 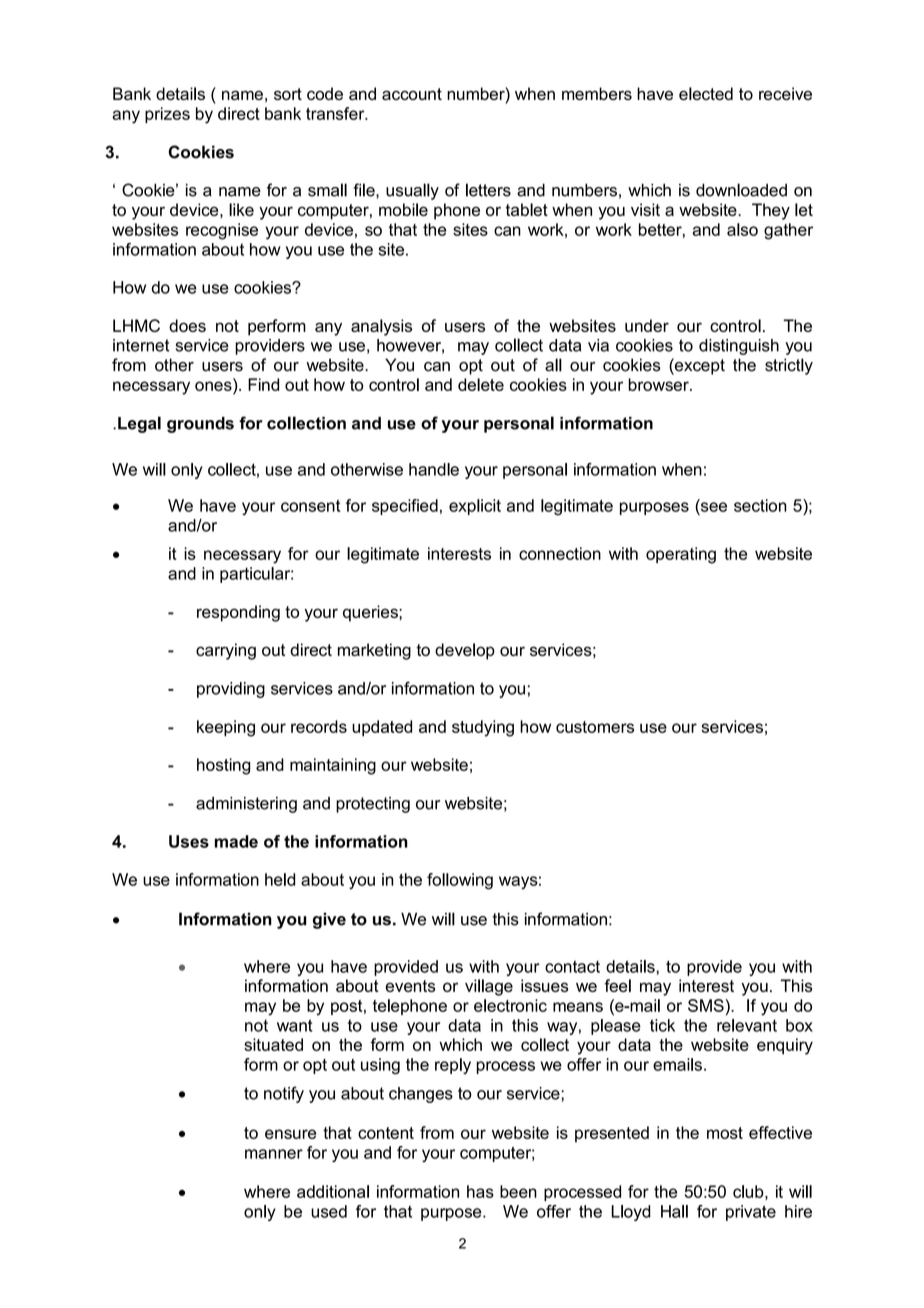 I want to click on grounds, so click(x=200, y=425).
